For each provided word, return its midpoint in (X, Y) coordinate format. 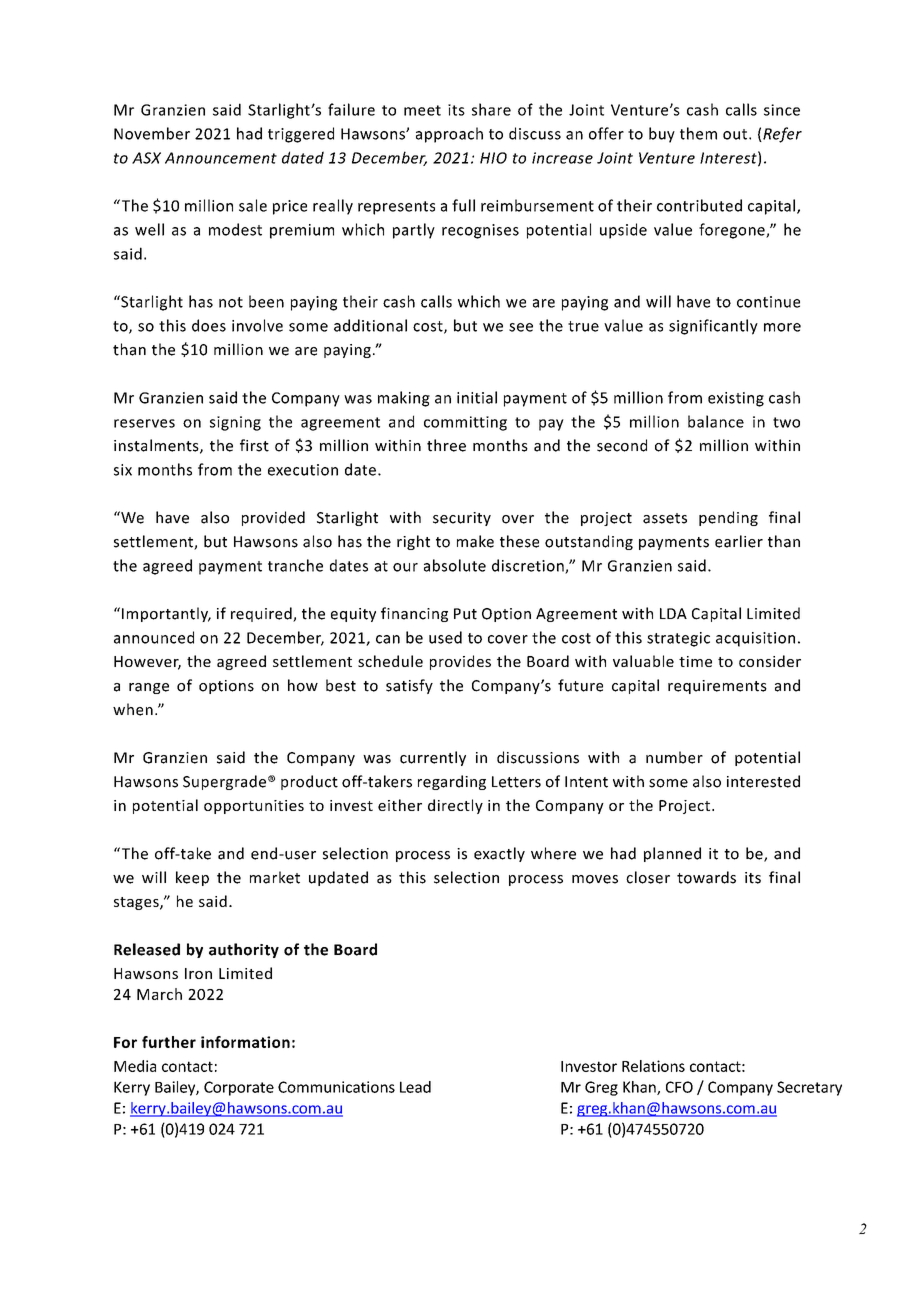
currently (433, 758)
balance (716, 421)
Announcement (221, 158)
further (169, 1042)
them (698, 133)
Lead (415, 1087)
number (674, 757)
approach (449, 135)
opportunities (254, 807)
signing (235, 423)
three (446, 445)
